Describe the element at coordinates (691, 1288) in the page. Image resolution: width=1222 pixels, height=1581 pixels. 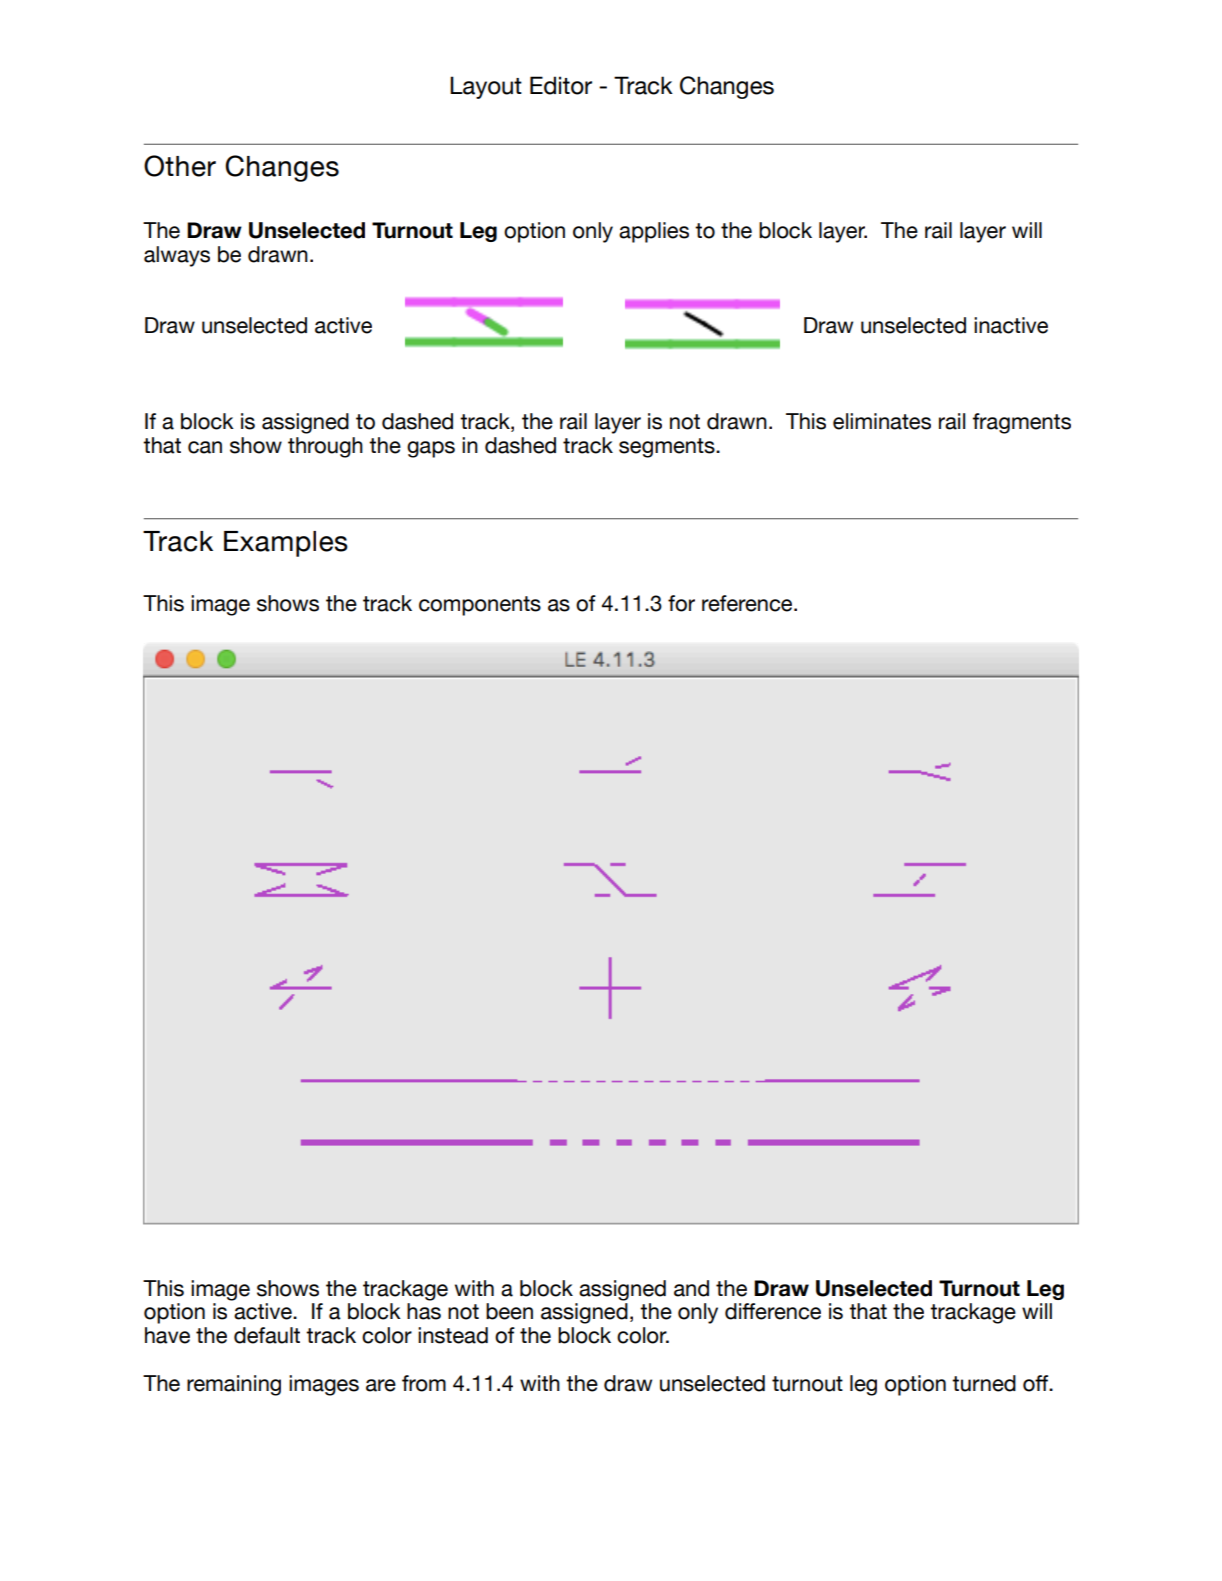
I see `and` at that location.
